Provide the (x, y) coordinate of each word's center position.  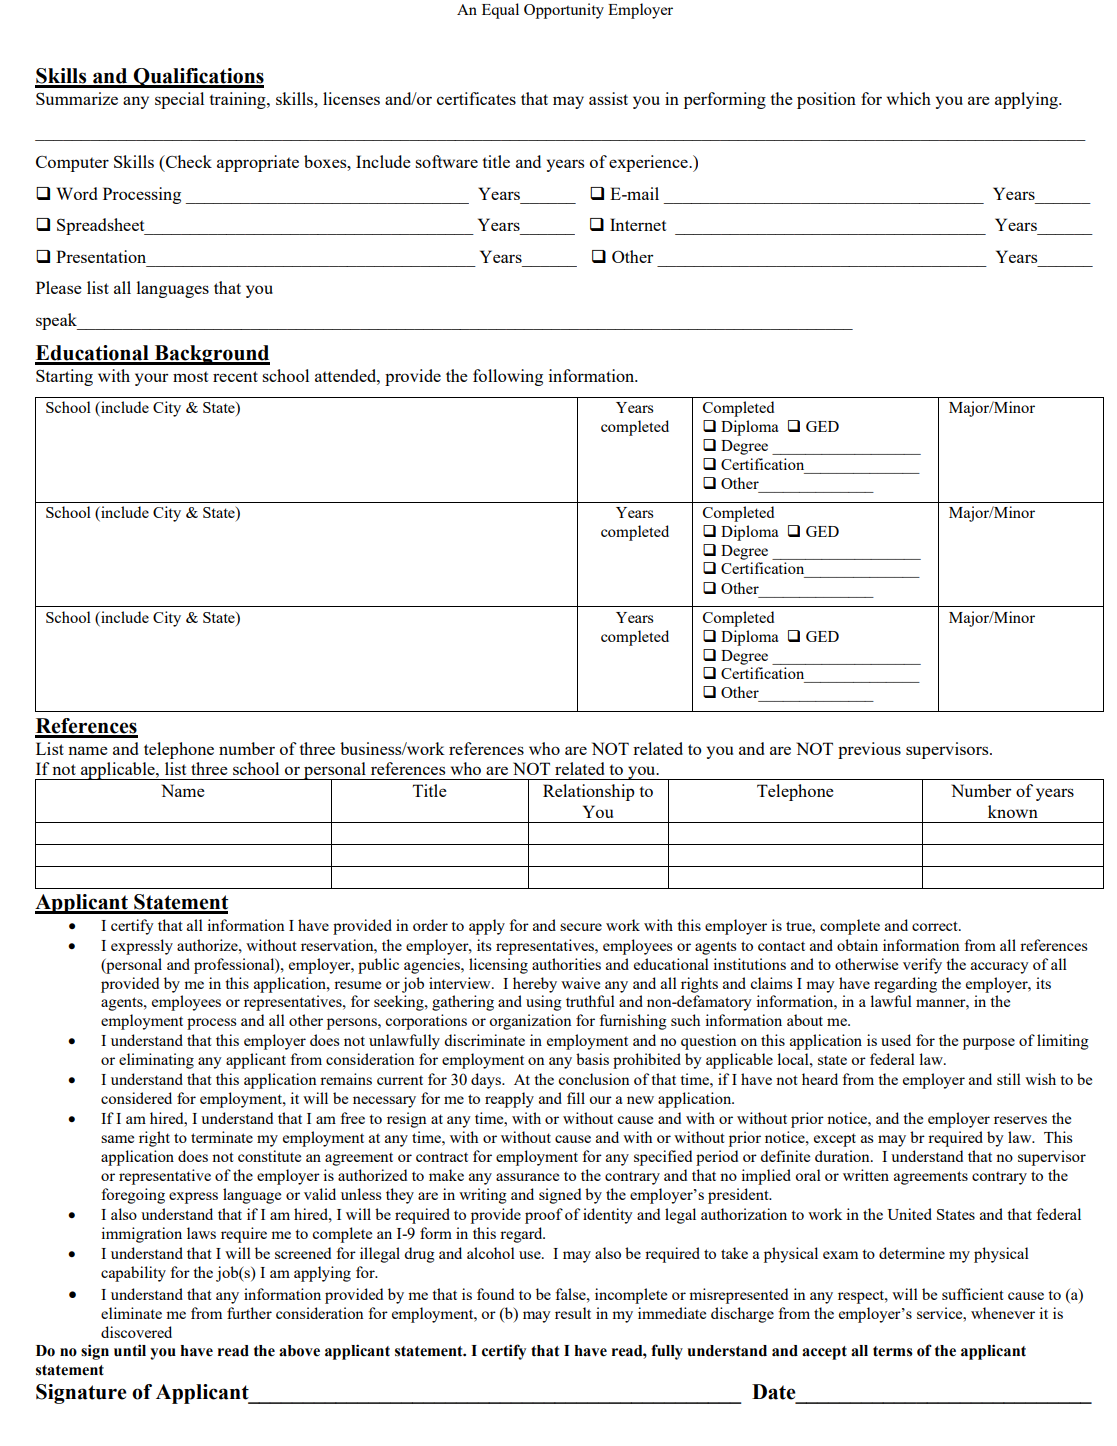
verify (922, 966)
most (190, 376)
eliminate (131, 1313)
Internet (638, 224)
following (508, 377)
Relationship (589, 792)
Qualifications (198, 78)
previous (869, 750)
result (573, 1313)
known (1013, 811)
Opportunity (564, 11)
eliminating (156, 1061)
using (544, 1003)
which (909, 98)
